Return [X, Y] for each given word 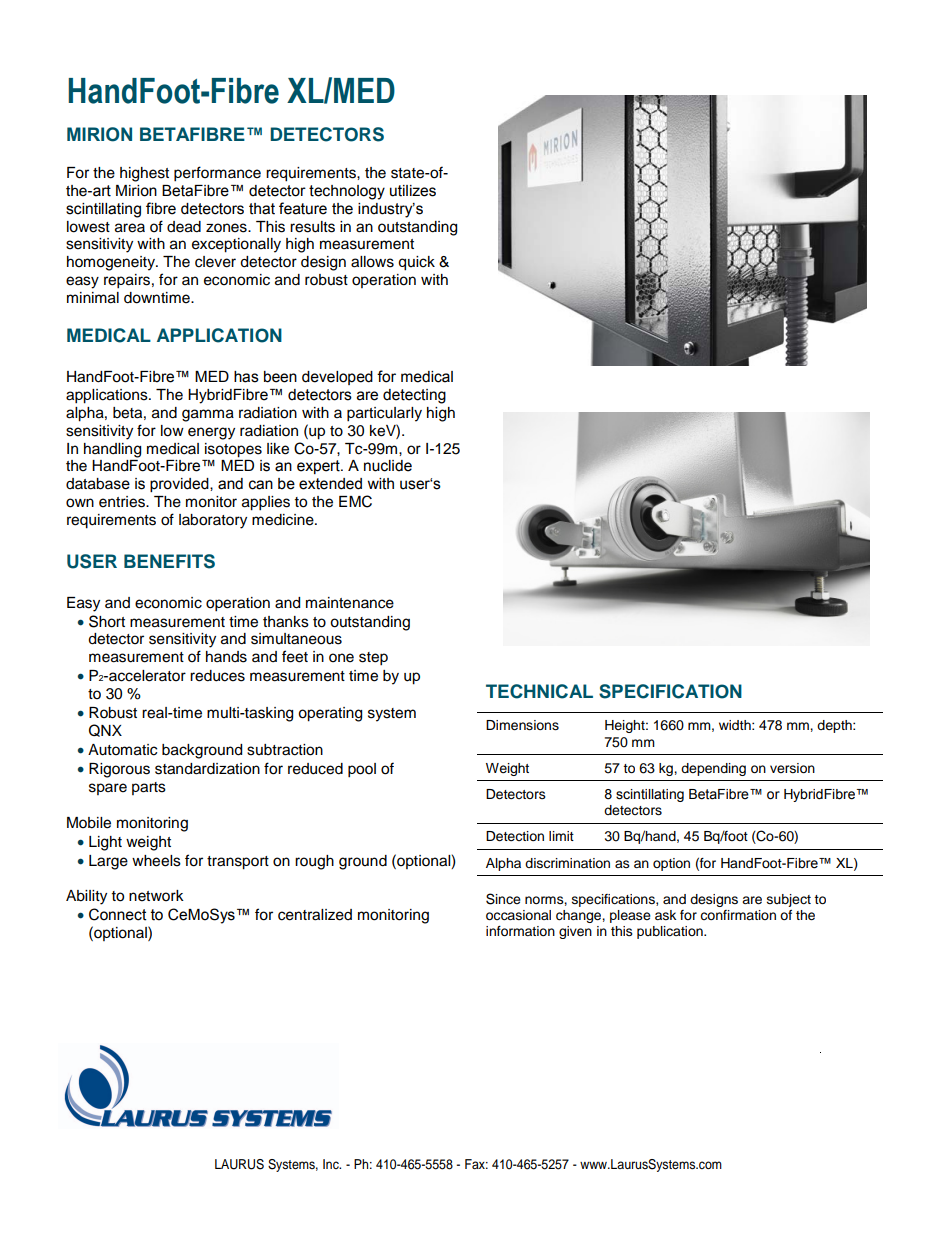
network [156, 896]
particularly [384, 414]
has [246, 377]
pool [362, 770]
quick [416, 263]
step [373, 659]
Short [107, 621]
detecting [414, 396]
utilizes [413, 191]
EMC [355, 501]
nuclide [388, 466]
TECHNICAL [539, 691]
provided [180, 485]
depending [713, 769]
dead [184, 227]
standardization [207, 769]
